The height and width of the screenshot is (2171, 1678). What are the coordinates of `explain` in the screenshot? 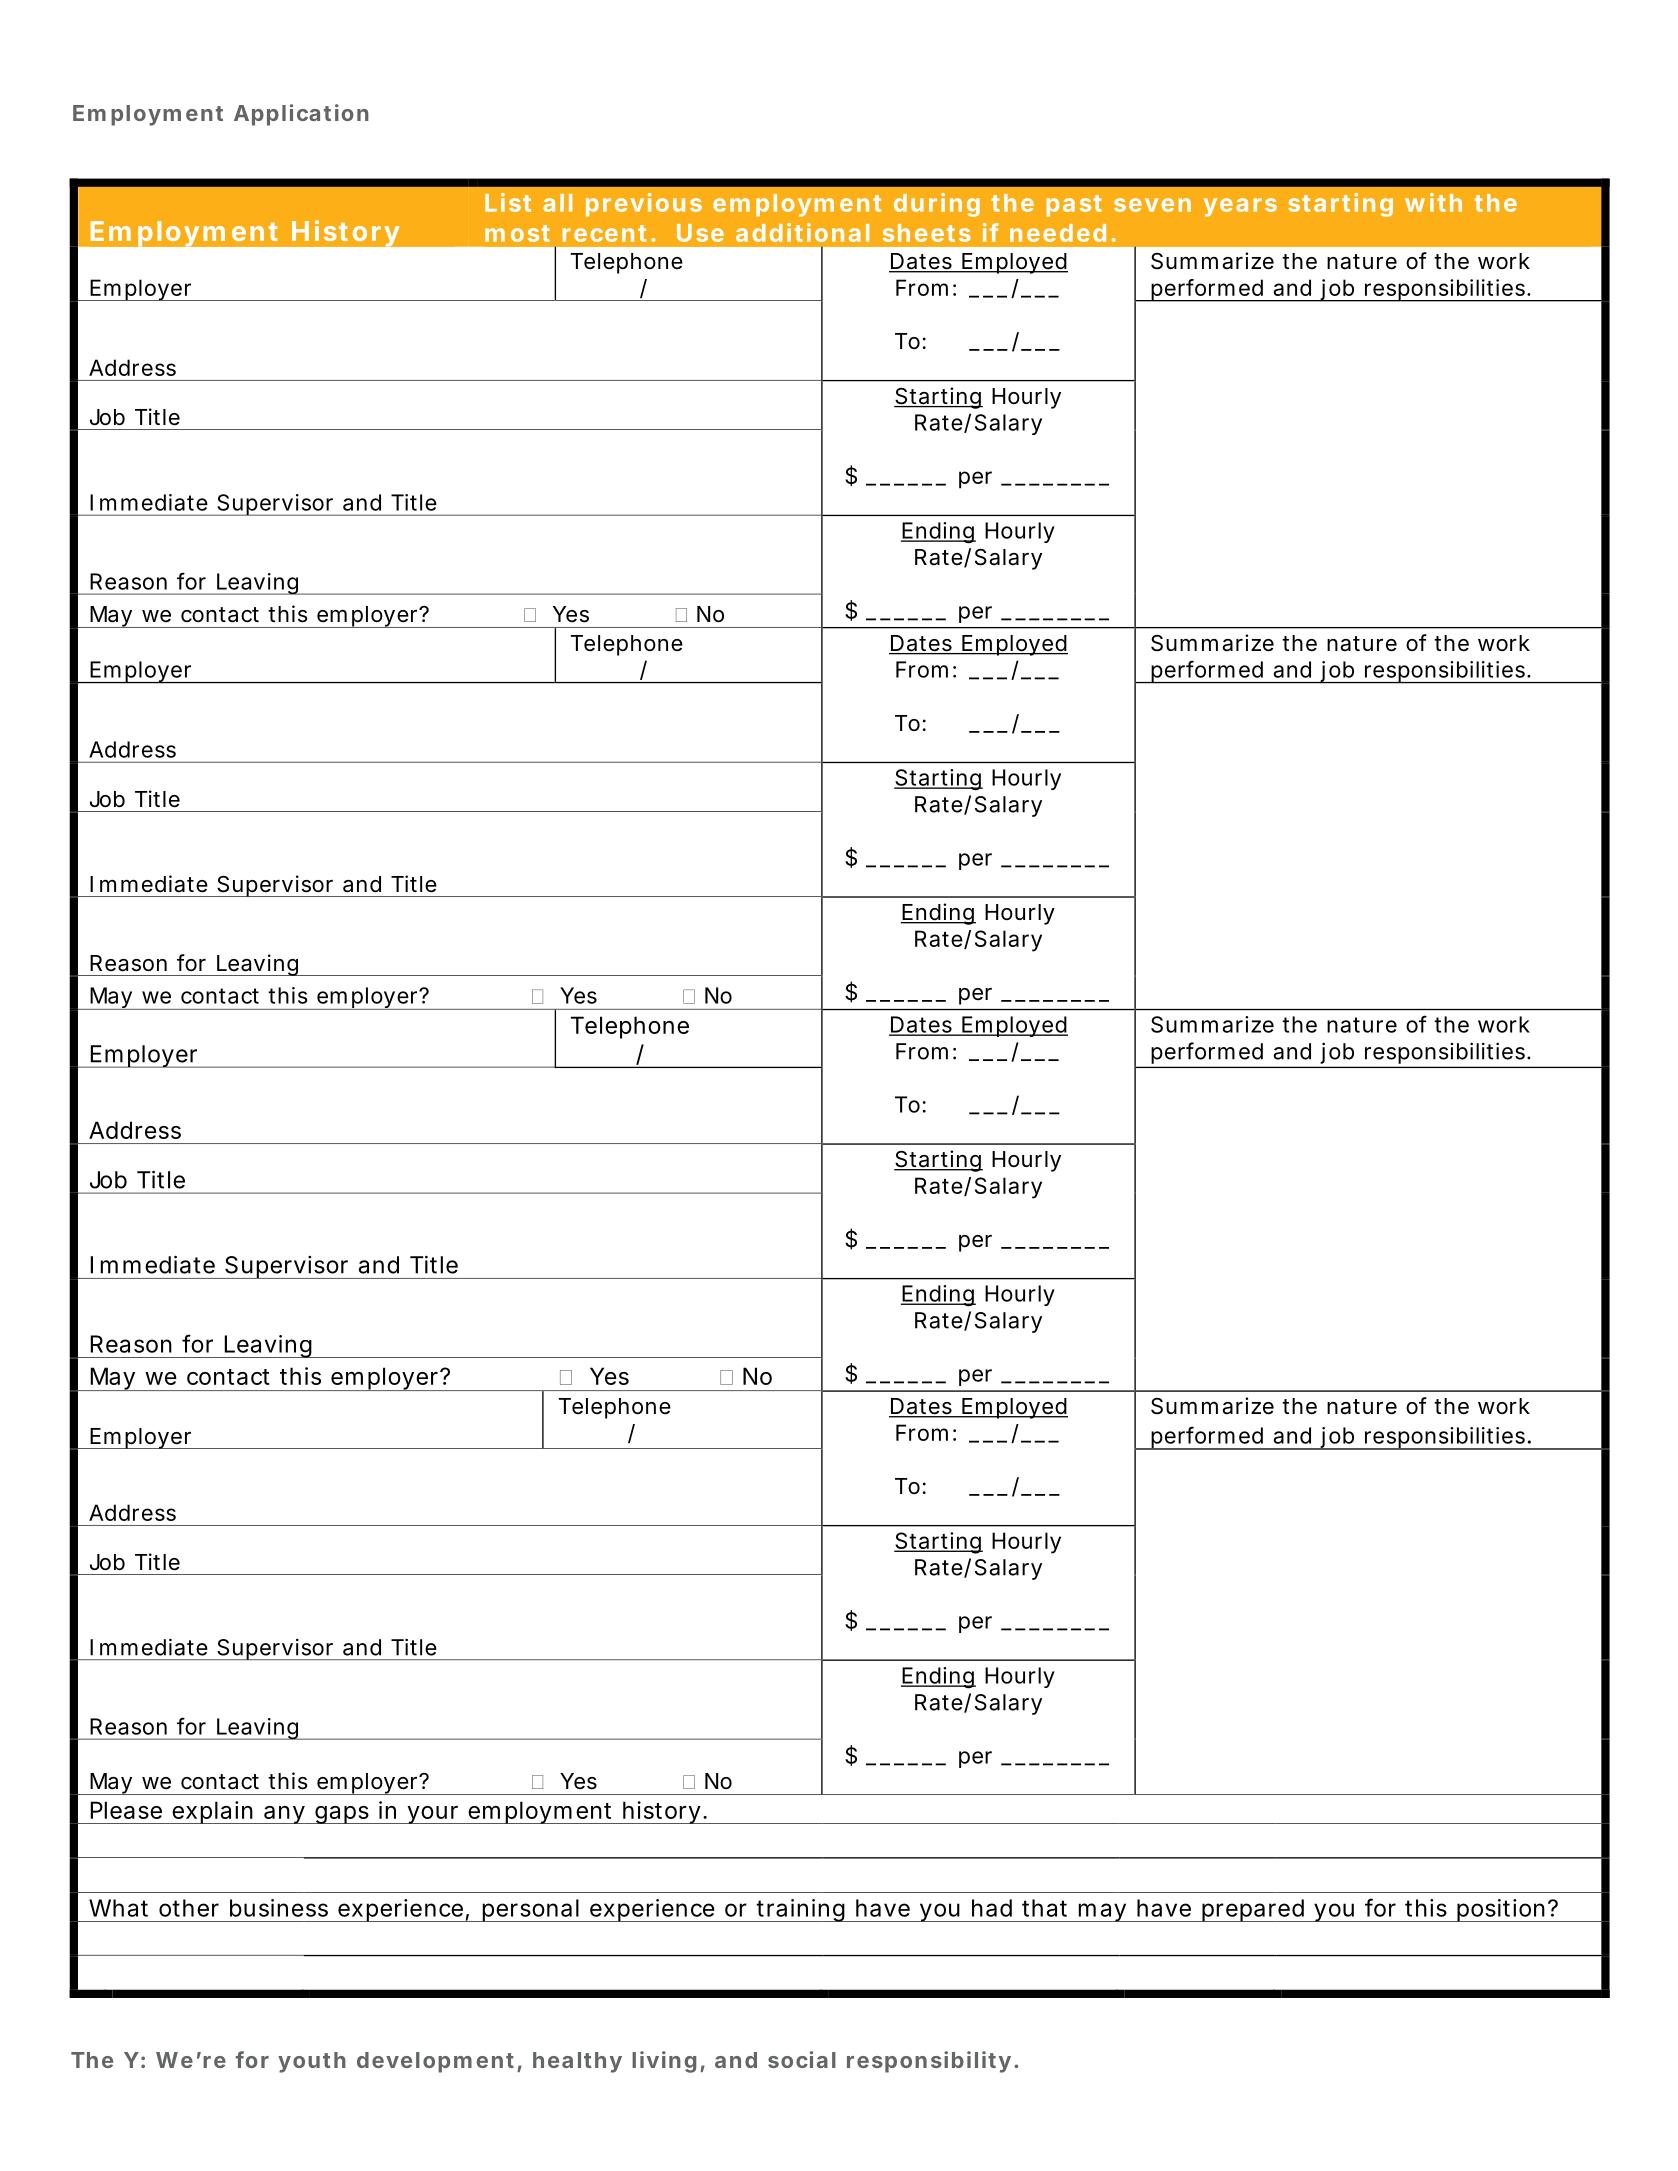 It's located at (215, 1812).
